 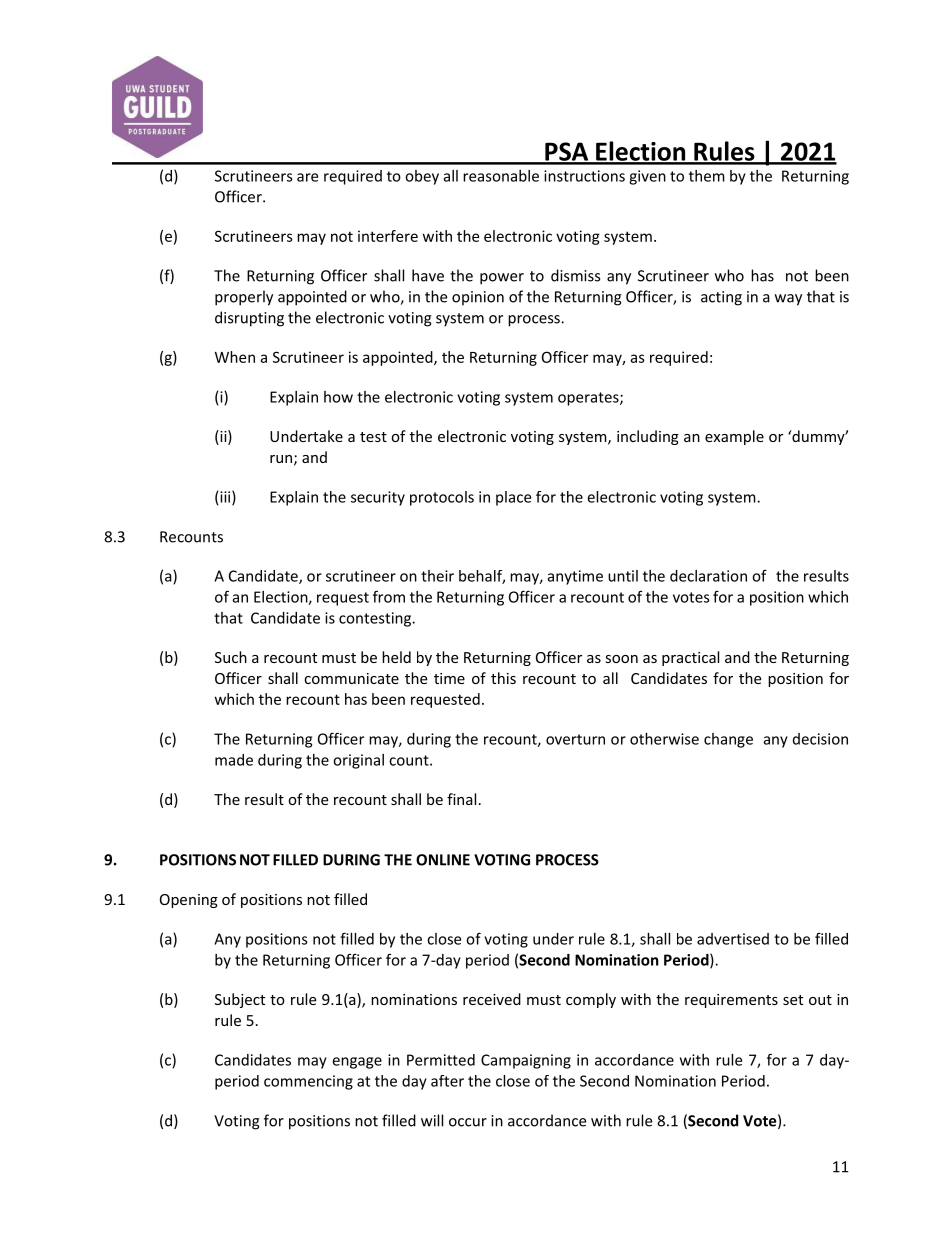 I want to click on Opening, so click(x=189, y=901).
